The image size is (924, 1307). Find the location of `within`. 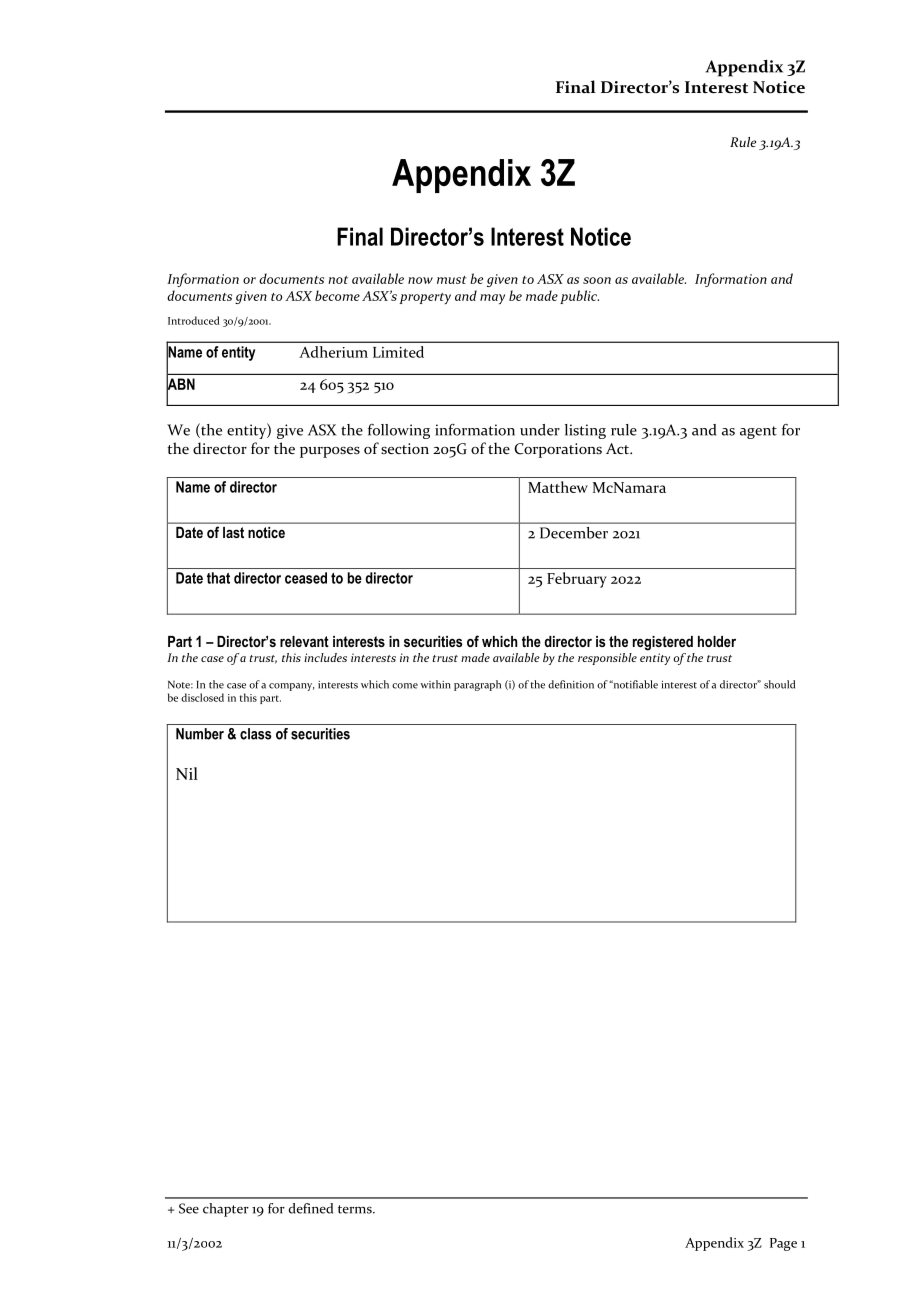

within is located at coordinates (436, 684).
